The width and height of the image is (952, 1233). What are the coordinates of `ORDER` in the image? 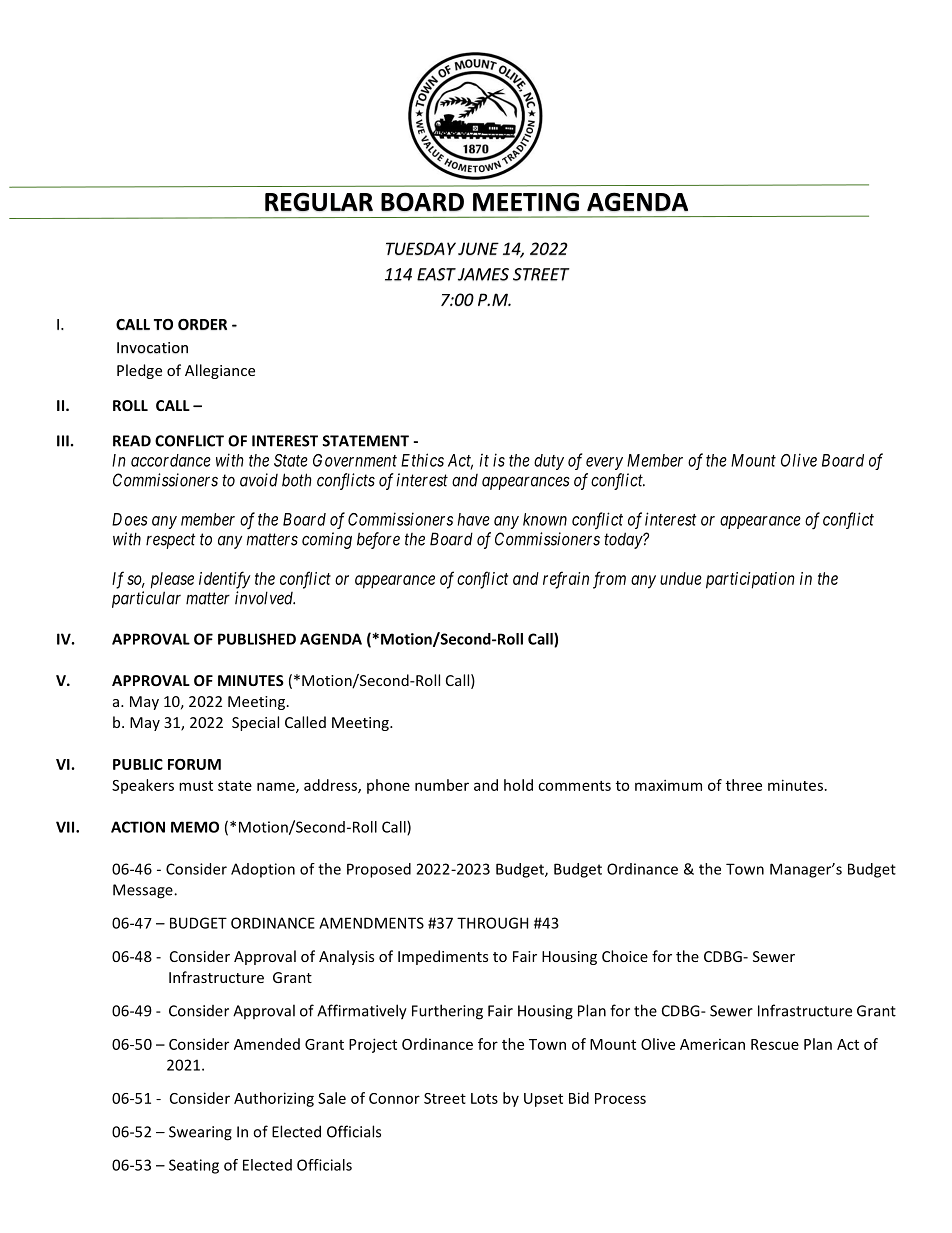 It's located at (202, 324).
